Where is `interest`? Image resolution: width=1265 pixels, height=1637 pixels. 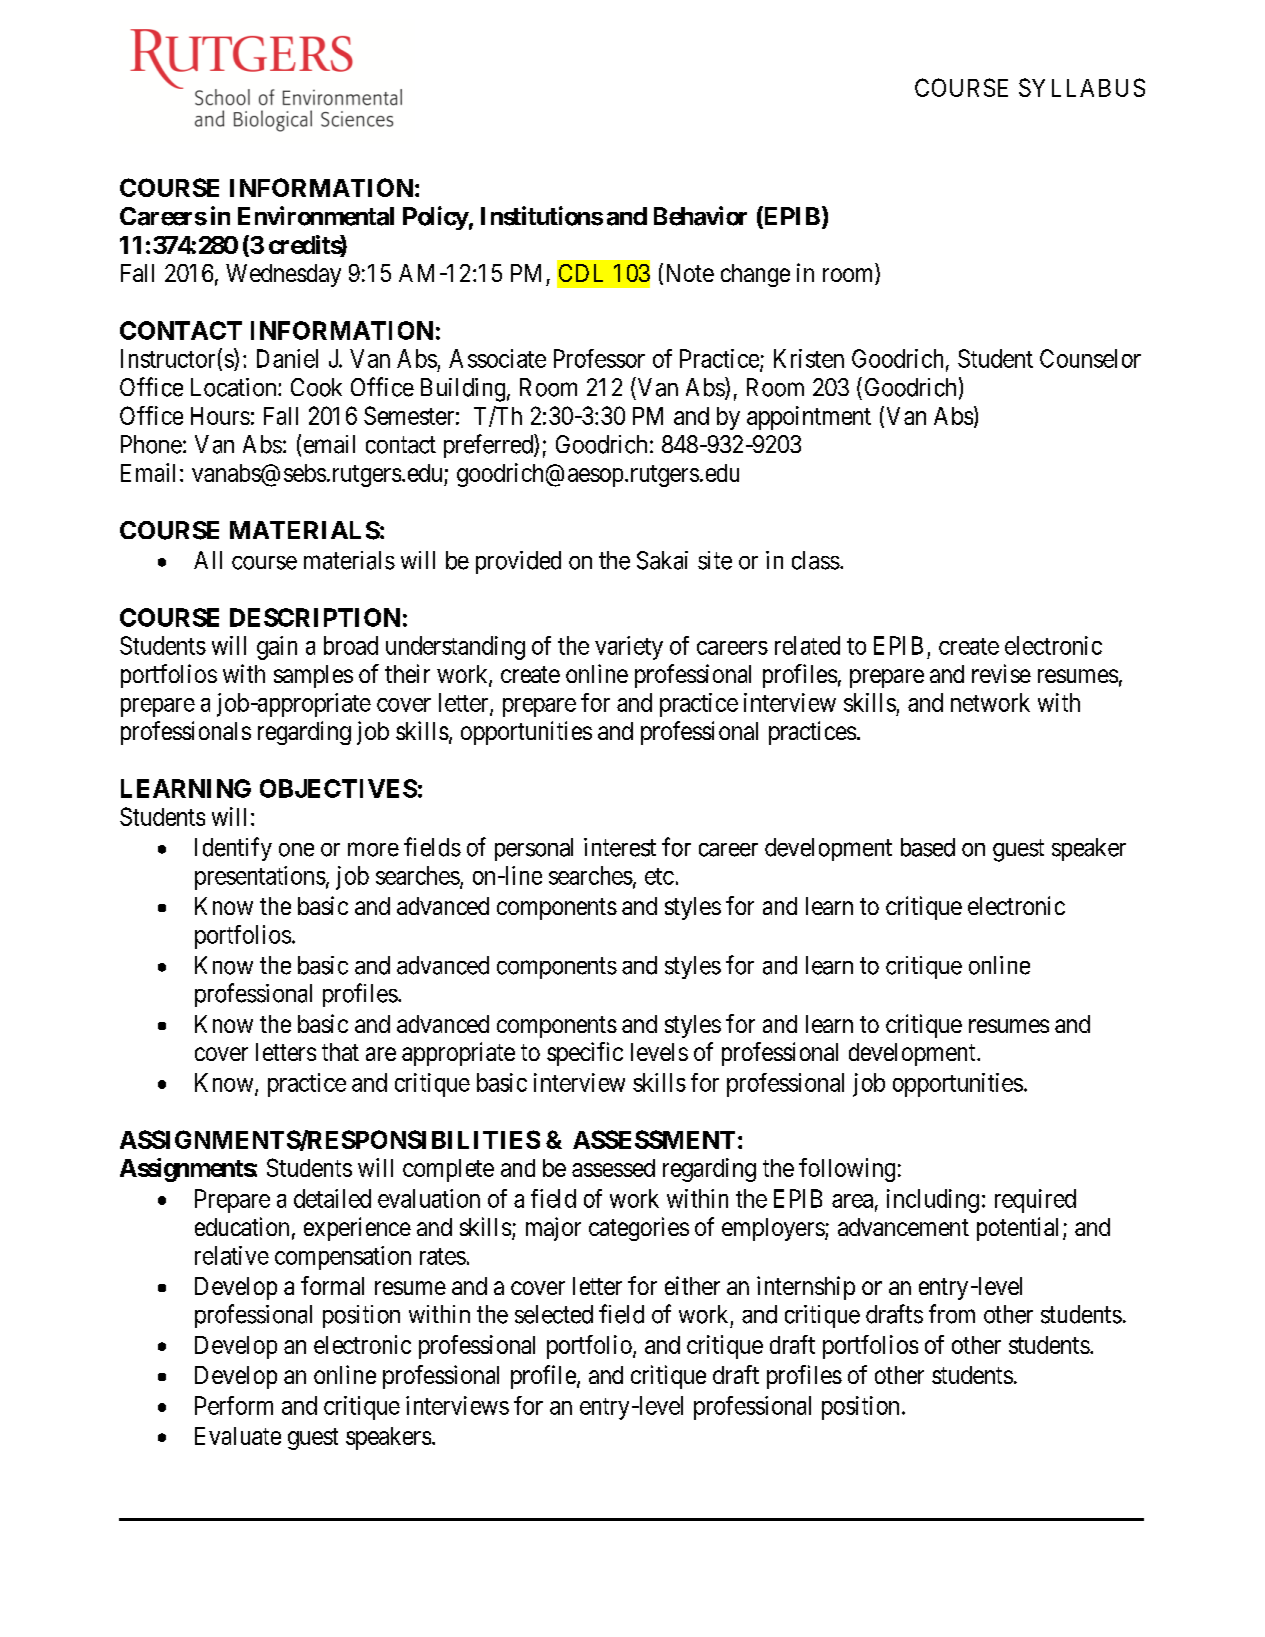 interest is located at coordinates (620, 847).
